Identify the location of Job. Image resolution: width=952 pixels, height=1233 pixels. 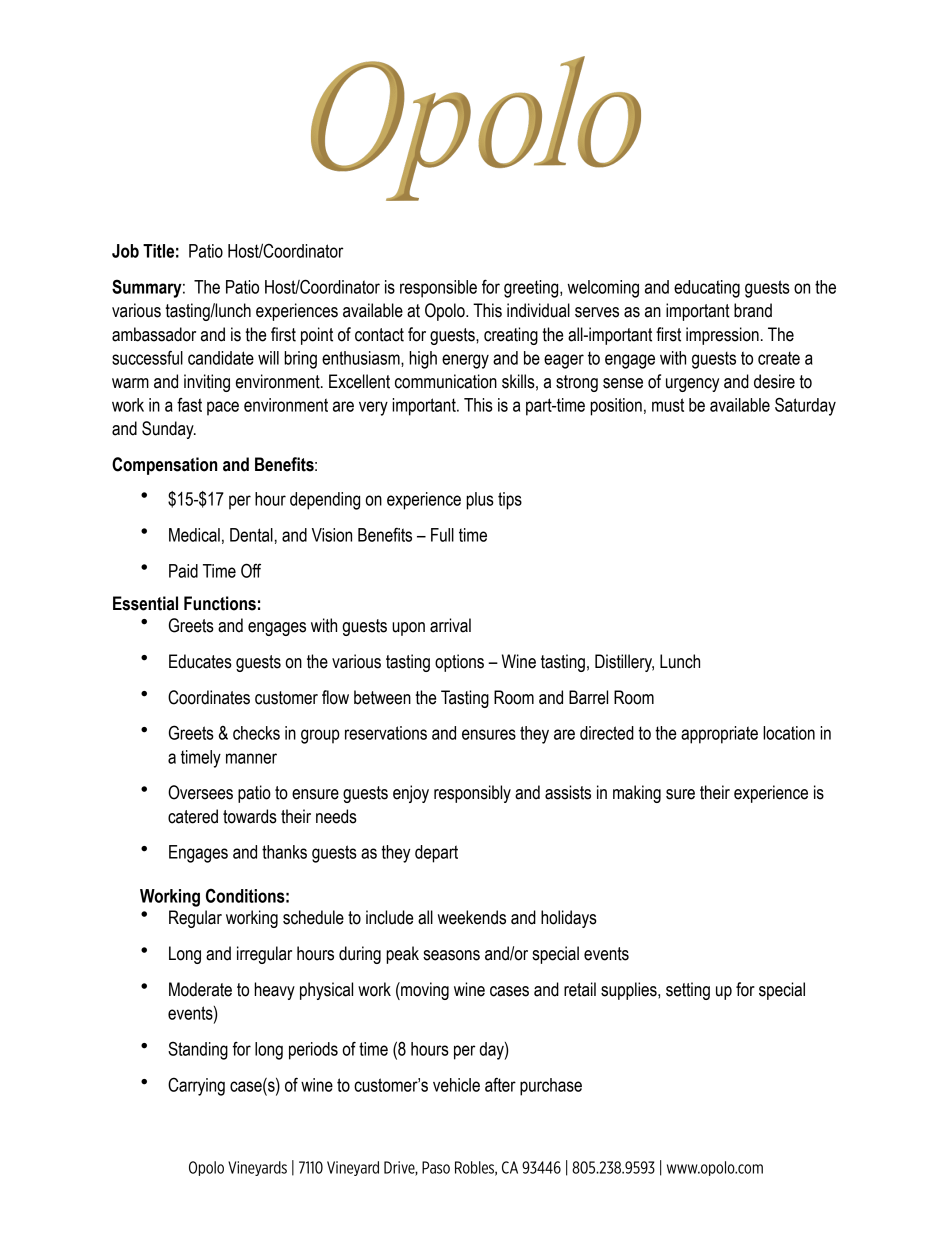
(125, 251).
